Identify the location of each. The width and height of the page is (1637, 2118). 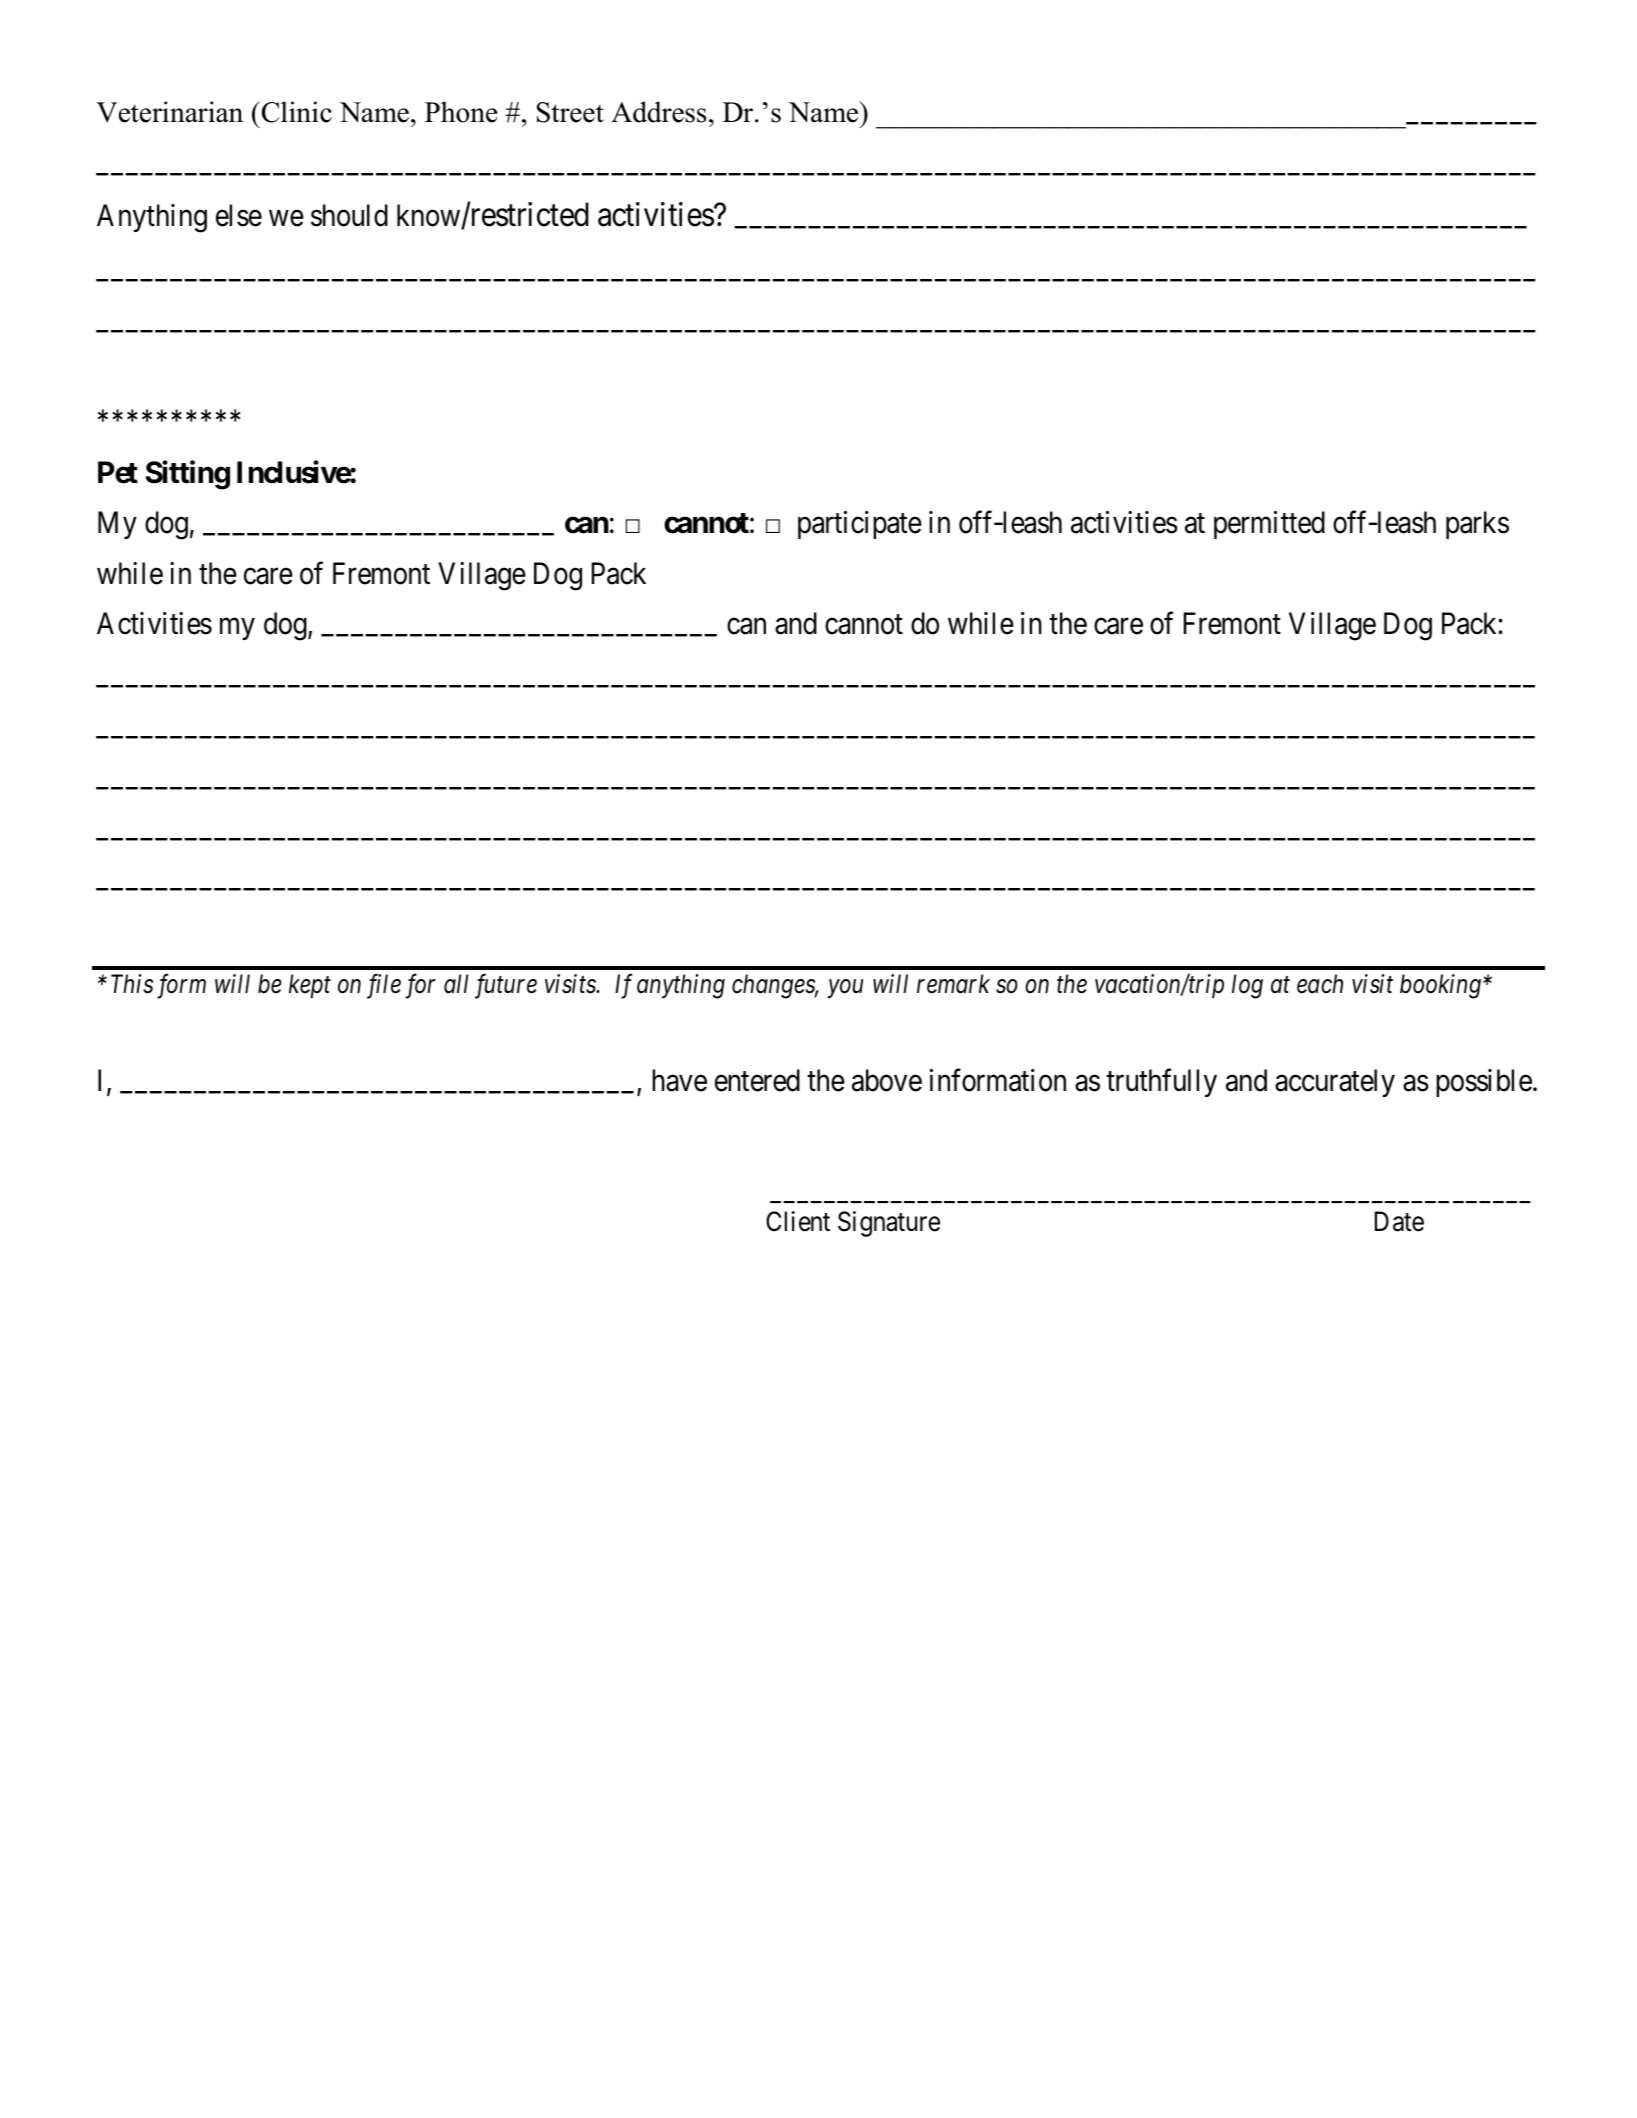
(1320, 984).
